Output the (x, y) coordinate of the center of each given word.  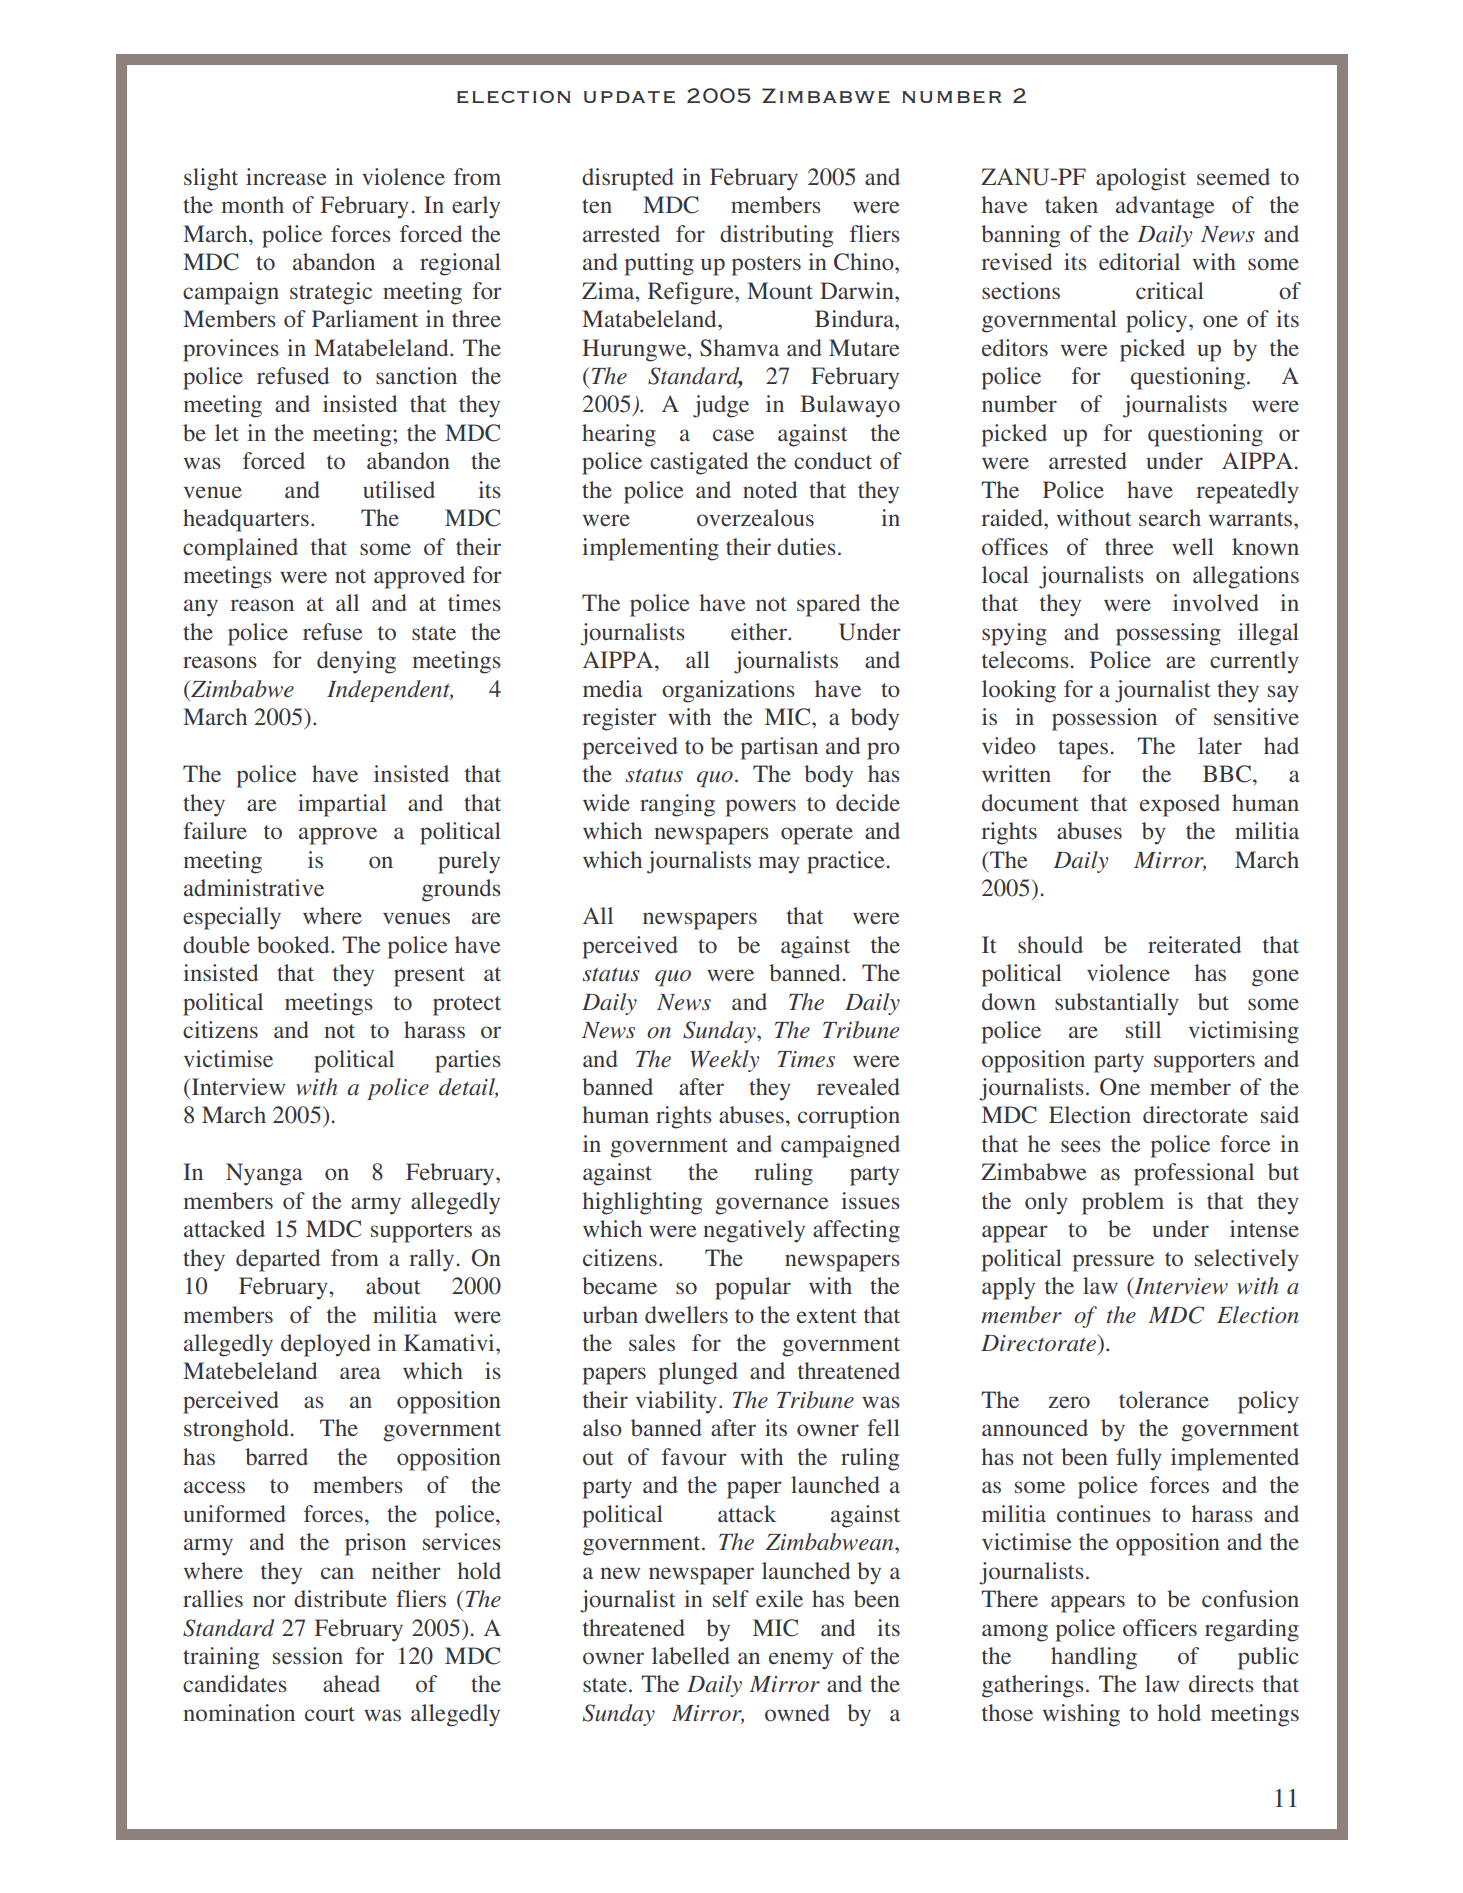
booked (294, 945)
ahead (351, 1683)
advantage (1165, 207)
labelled (691, 1655)
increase (286, 176)
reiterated (1194, 945)
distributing (776, 236)
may (779, 865)
